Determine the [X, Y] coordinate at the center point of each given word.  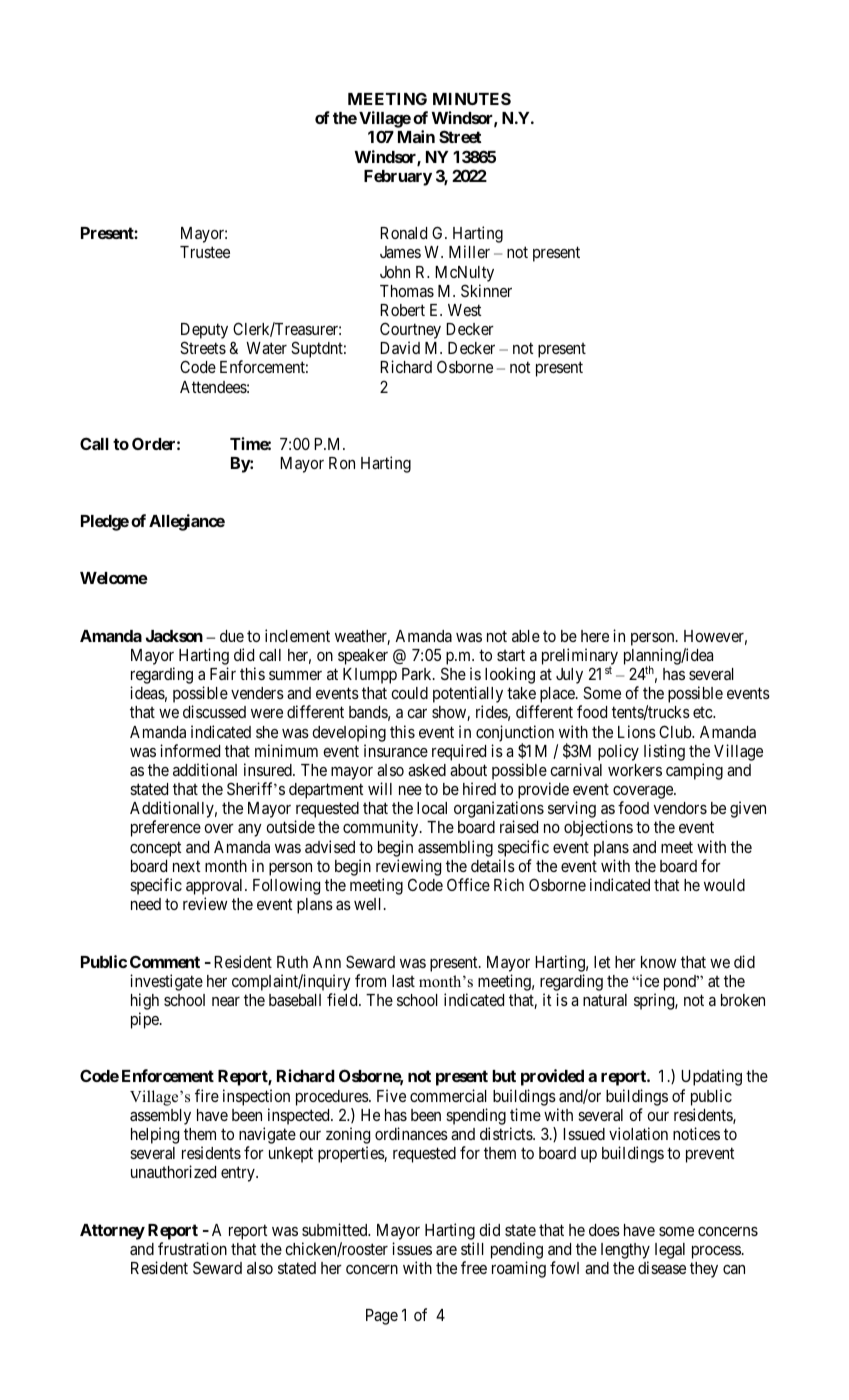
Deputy [204, 332]
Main [416, 136]
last [403, 981]
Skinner [486, 290]
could [409, 693]
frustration [192, 1248]
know [658, 962]
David [400, 347]
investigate [166, 982]
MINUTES [472, 98]
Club [676, 731]
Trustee [205, 252]
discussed [214, 711]
